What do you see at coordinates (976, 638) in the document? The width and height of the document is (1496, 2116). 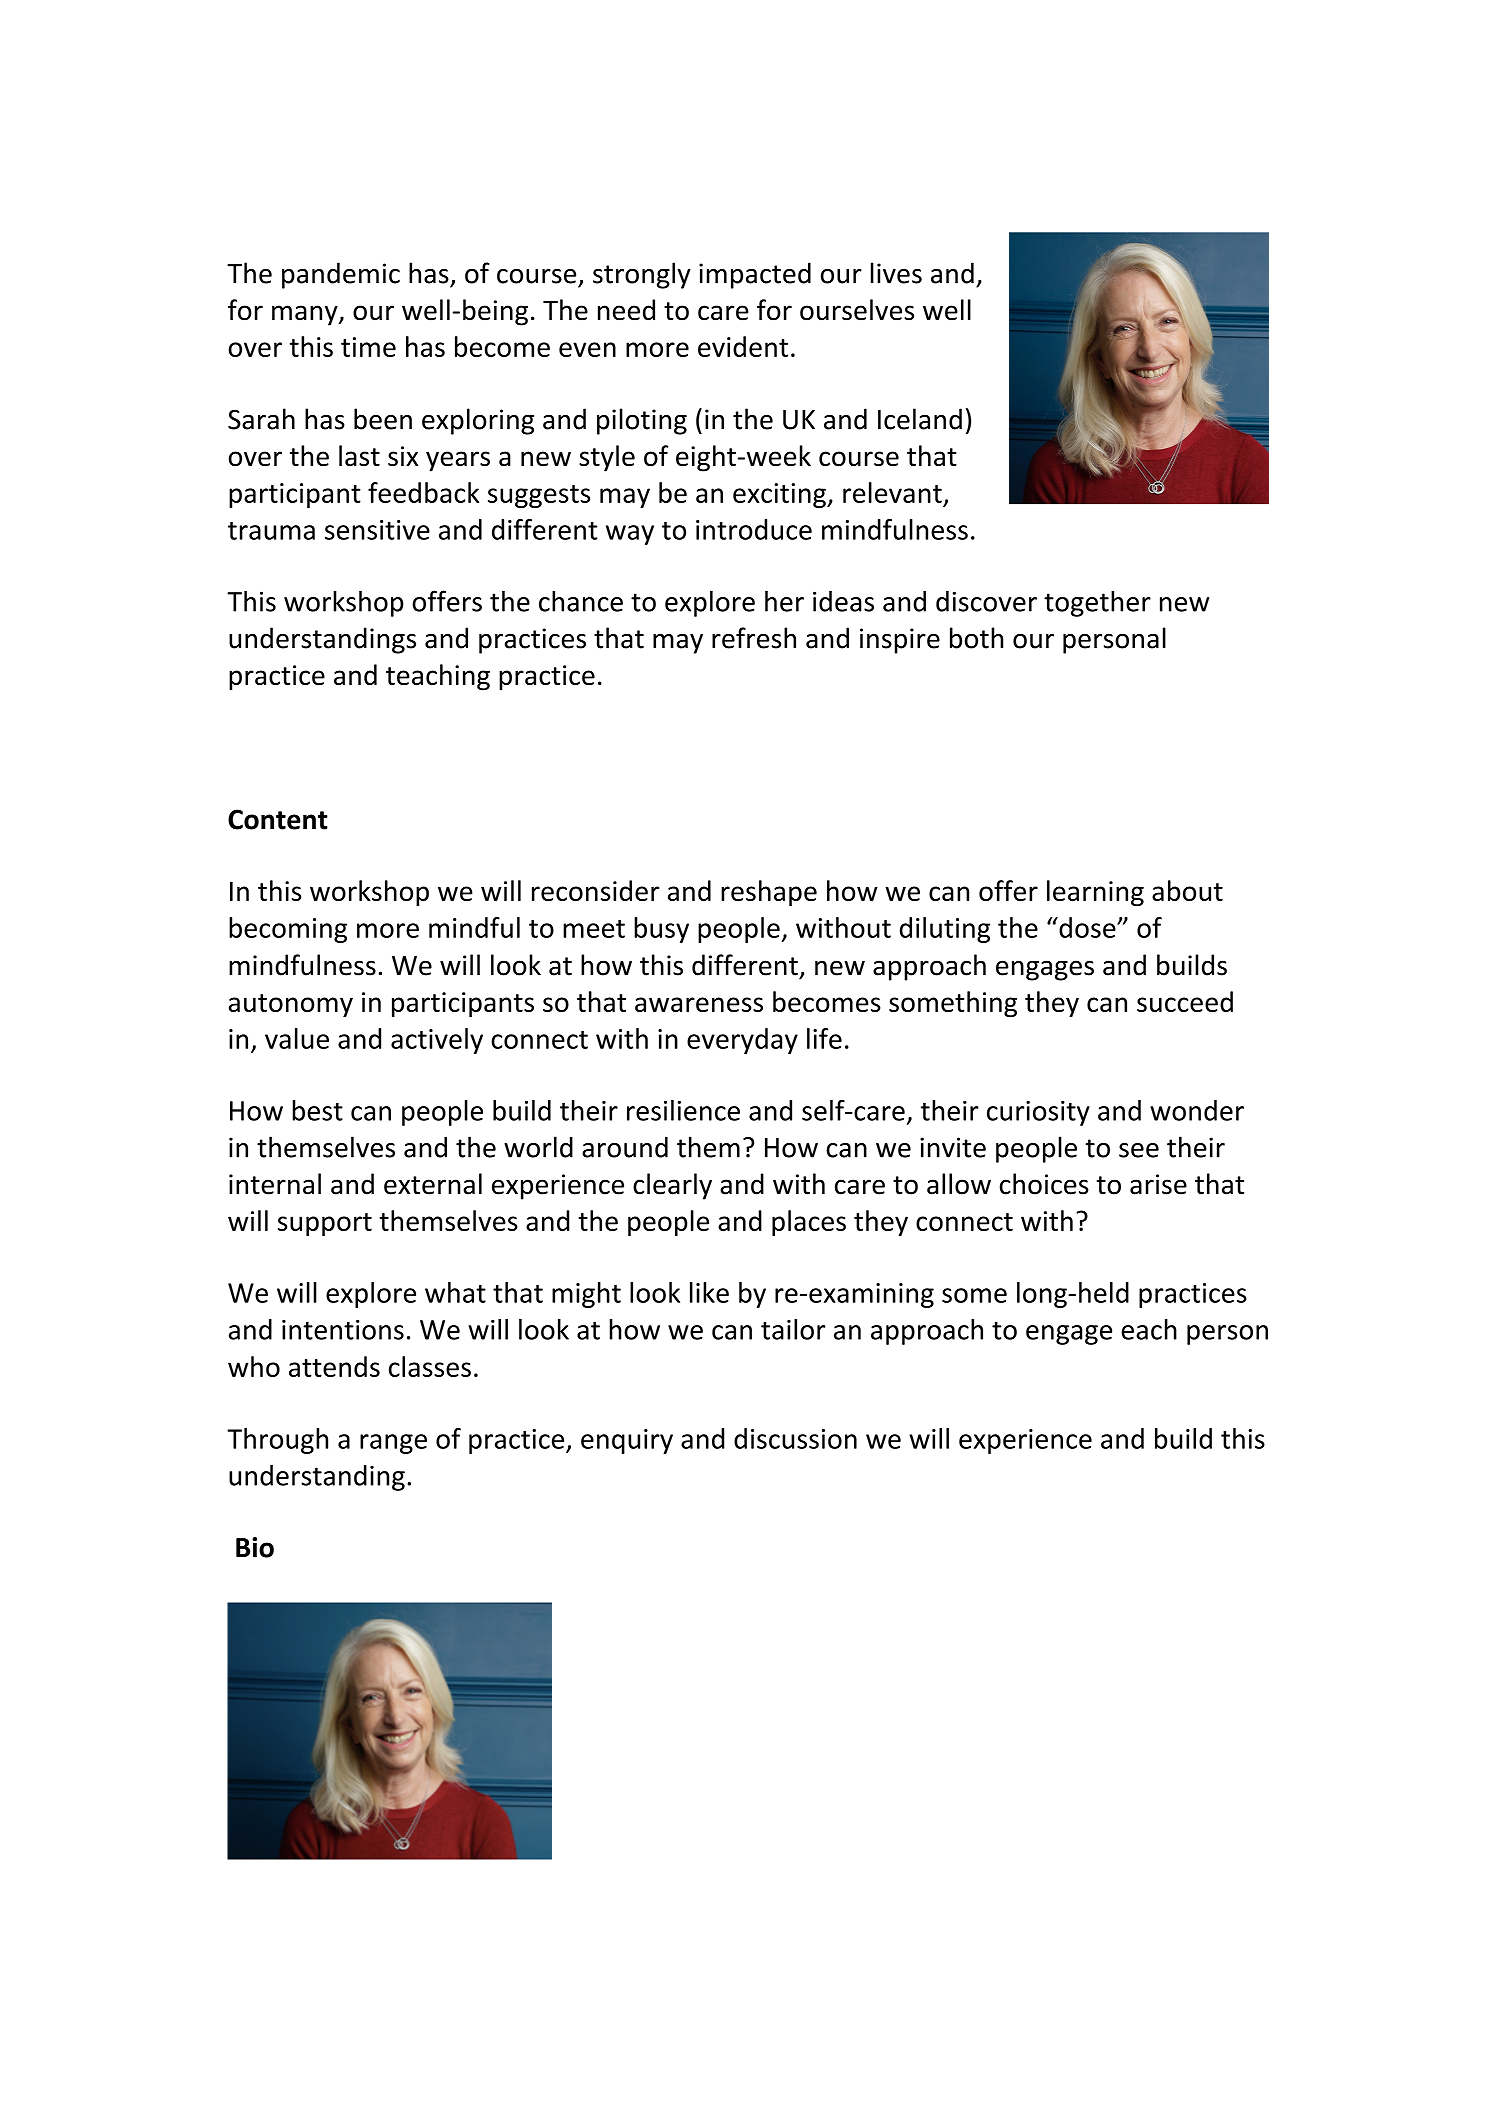 I see `both` at bounding box center [976, 638].
